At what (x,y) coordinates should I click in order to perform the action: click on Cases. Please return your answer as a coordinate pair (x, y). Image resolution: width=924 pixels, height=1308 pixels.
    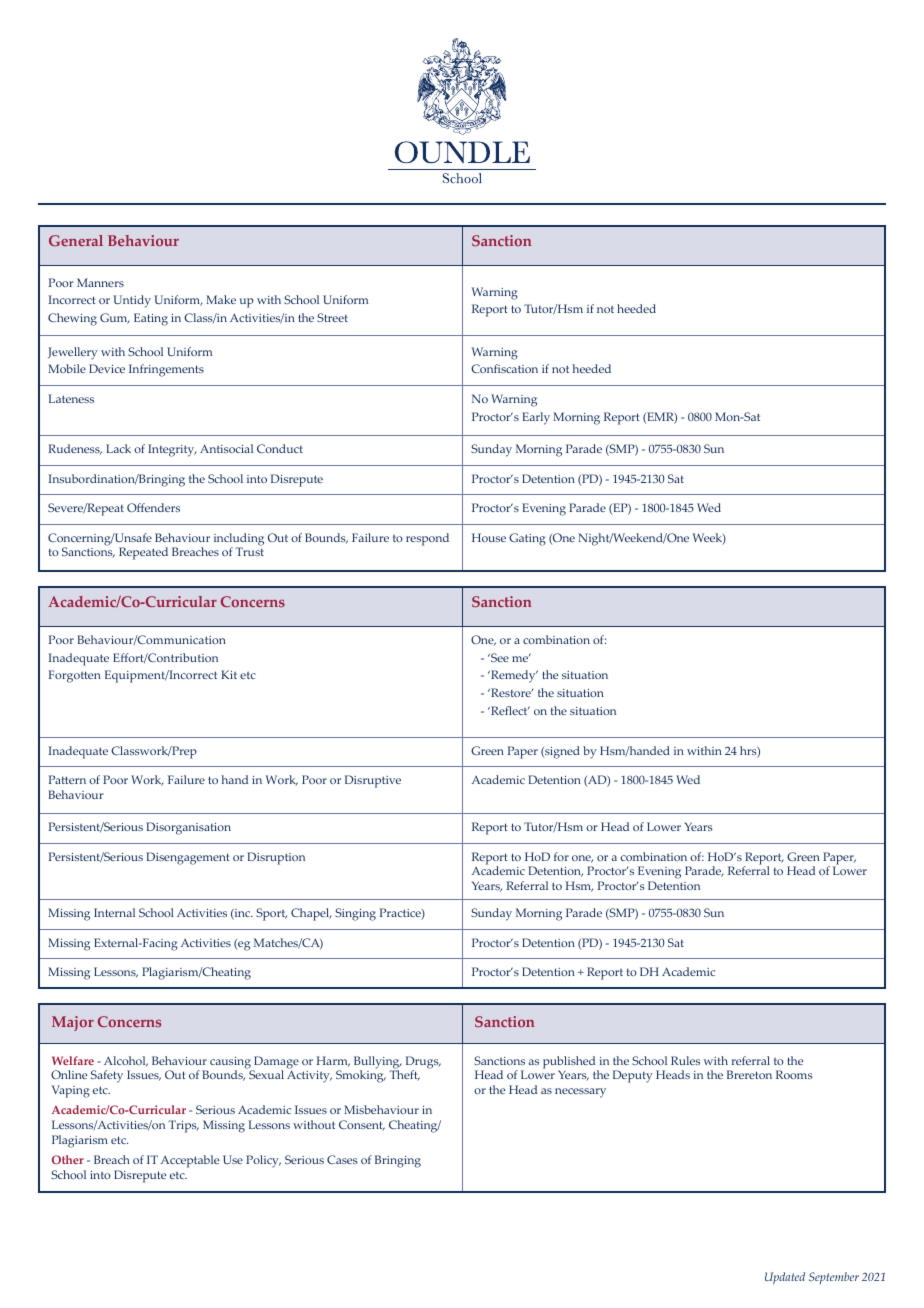
    Looking at the image, I should click on (342, 1159).
